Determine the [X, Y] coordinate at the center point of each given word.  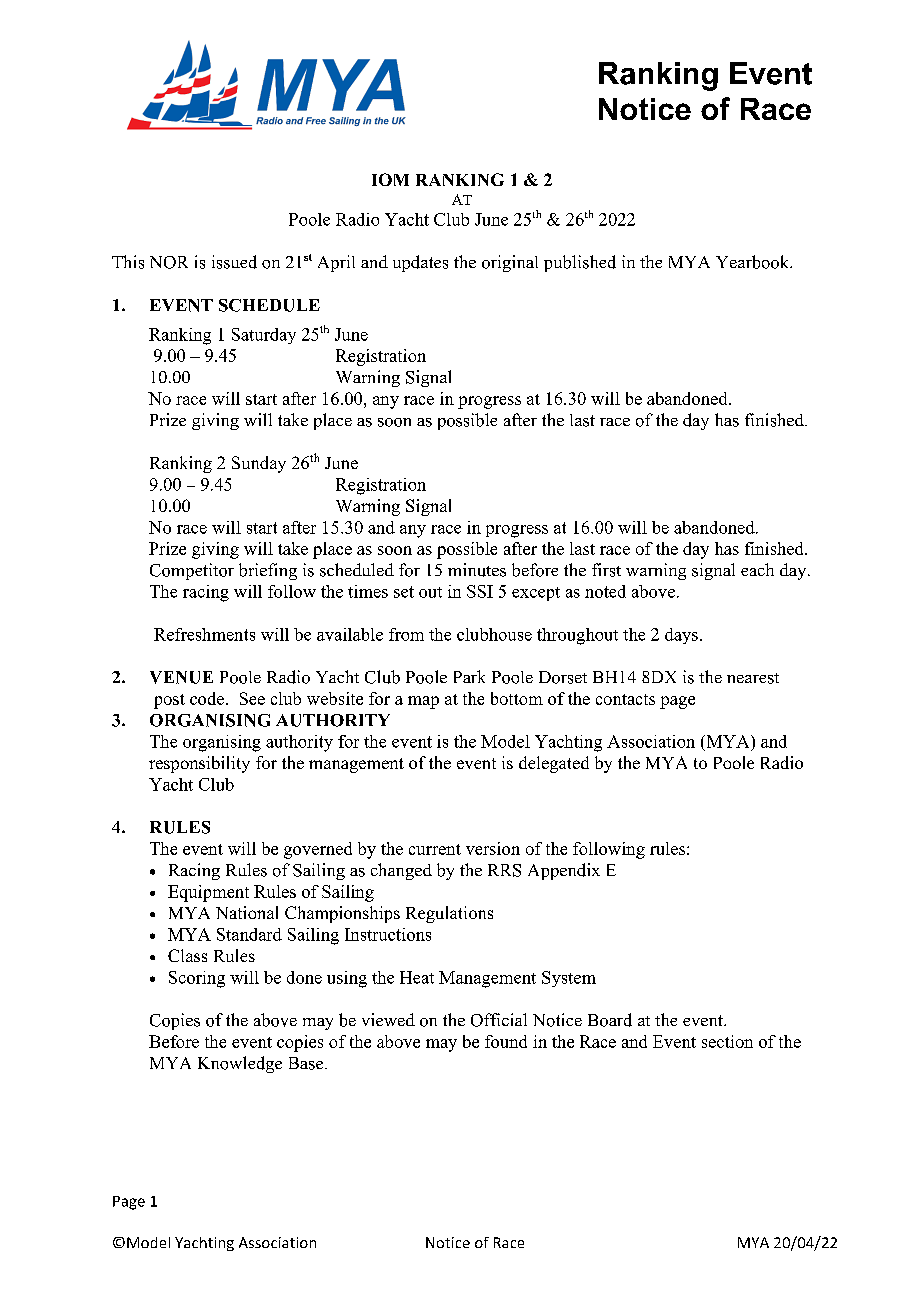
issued [234, 262]
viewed [388, 1019]
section [727, 1041]
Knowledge [240, 1064]
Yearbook [754, 262]
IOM [390, 179]
